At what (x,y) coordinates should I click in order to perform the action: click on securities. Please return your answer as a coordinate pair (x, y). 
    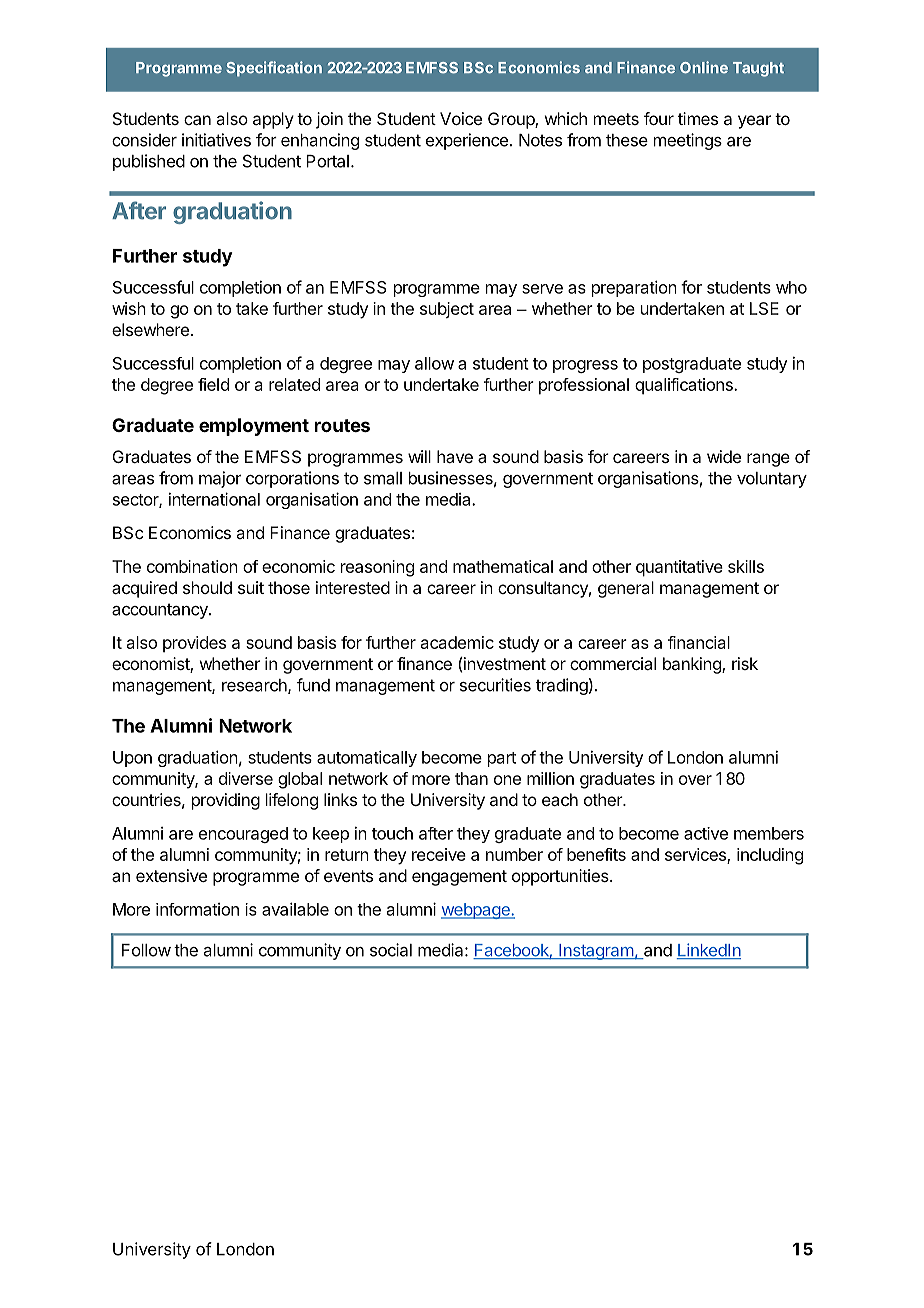
    Looking at the image, I should click on (495, 685).
